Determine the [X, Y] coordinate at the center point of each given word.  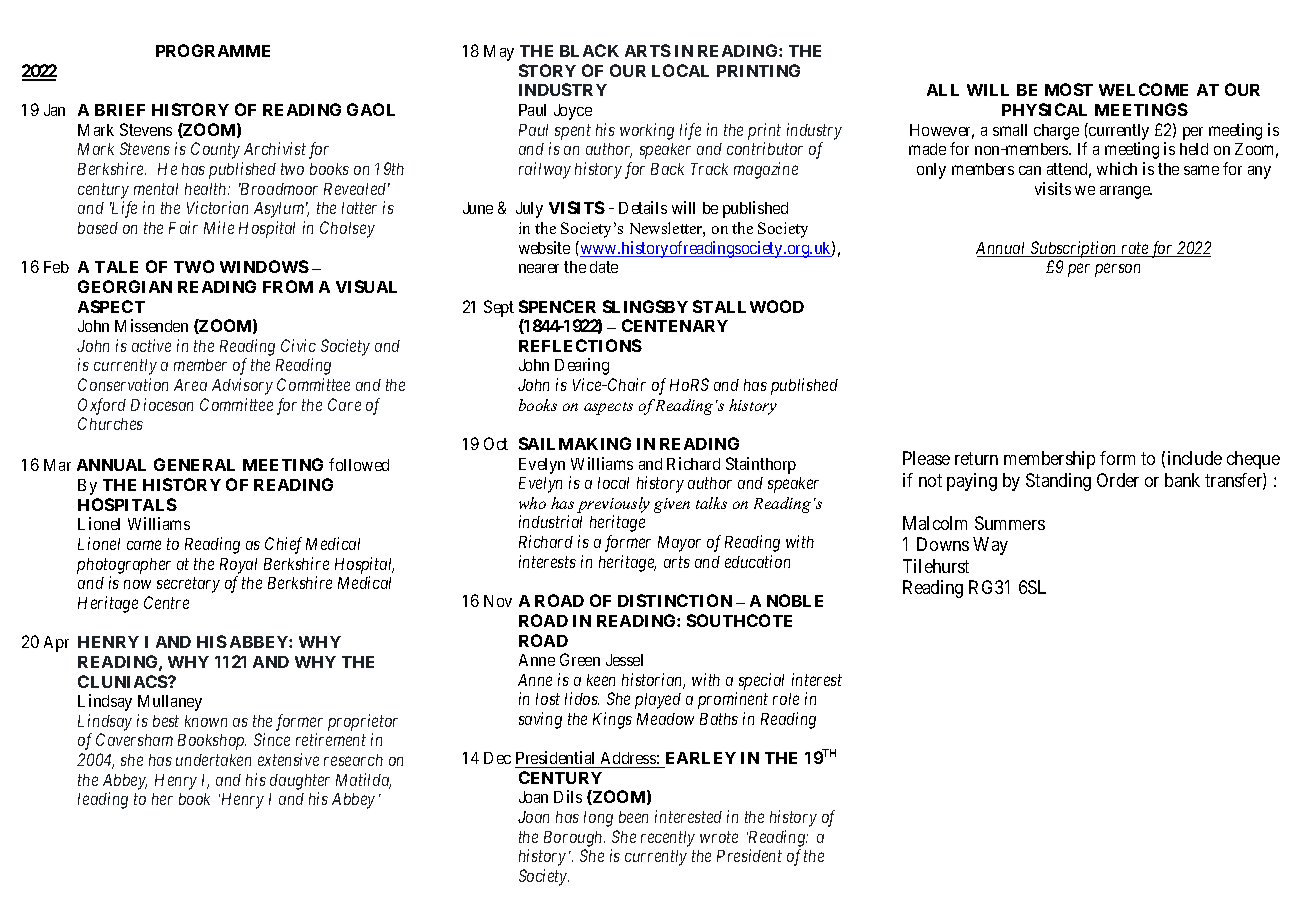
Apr [56, 644]
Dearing [582, 366]
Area [190, 385]
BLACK [589, 50]
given [672, 505]
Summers [1010, 523]
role [786, 699]
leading [103, 800]
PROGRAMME [213, 50]
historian [653, 681]
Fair [183, 227]
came [144, 545]
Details [643, 207]
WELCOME [1143, 89]
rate [1135, 249]
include [1195, 458]
